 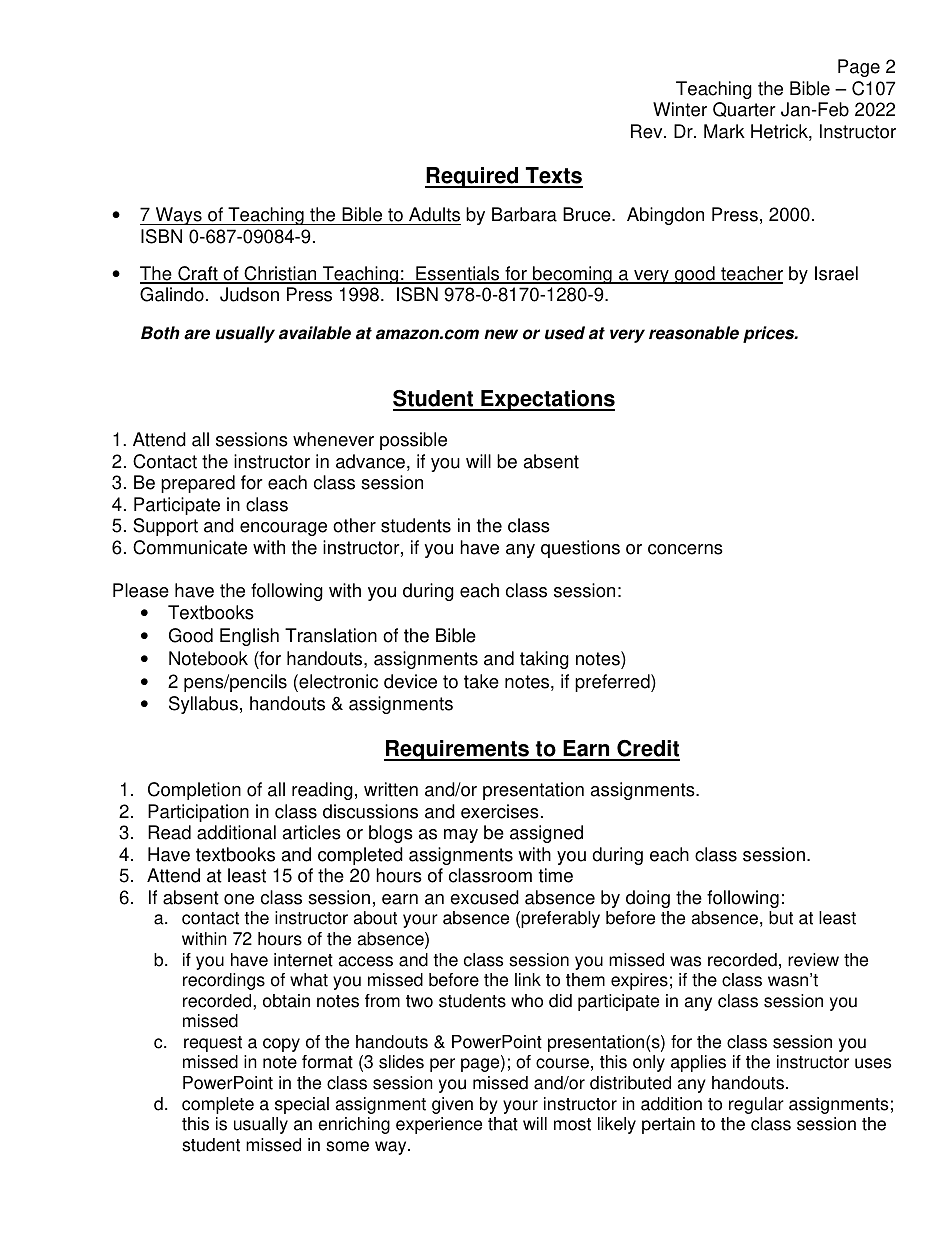 I want to click on Completion, so click(x=194, y=791).
